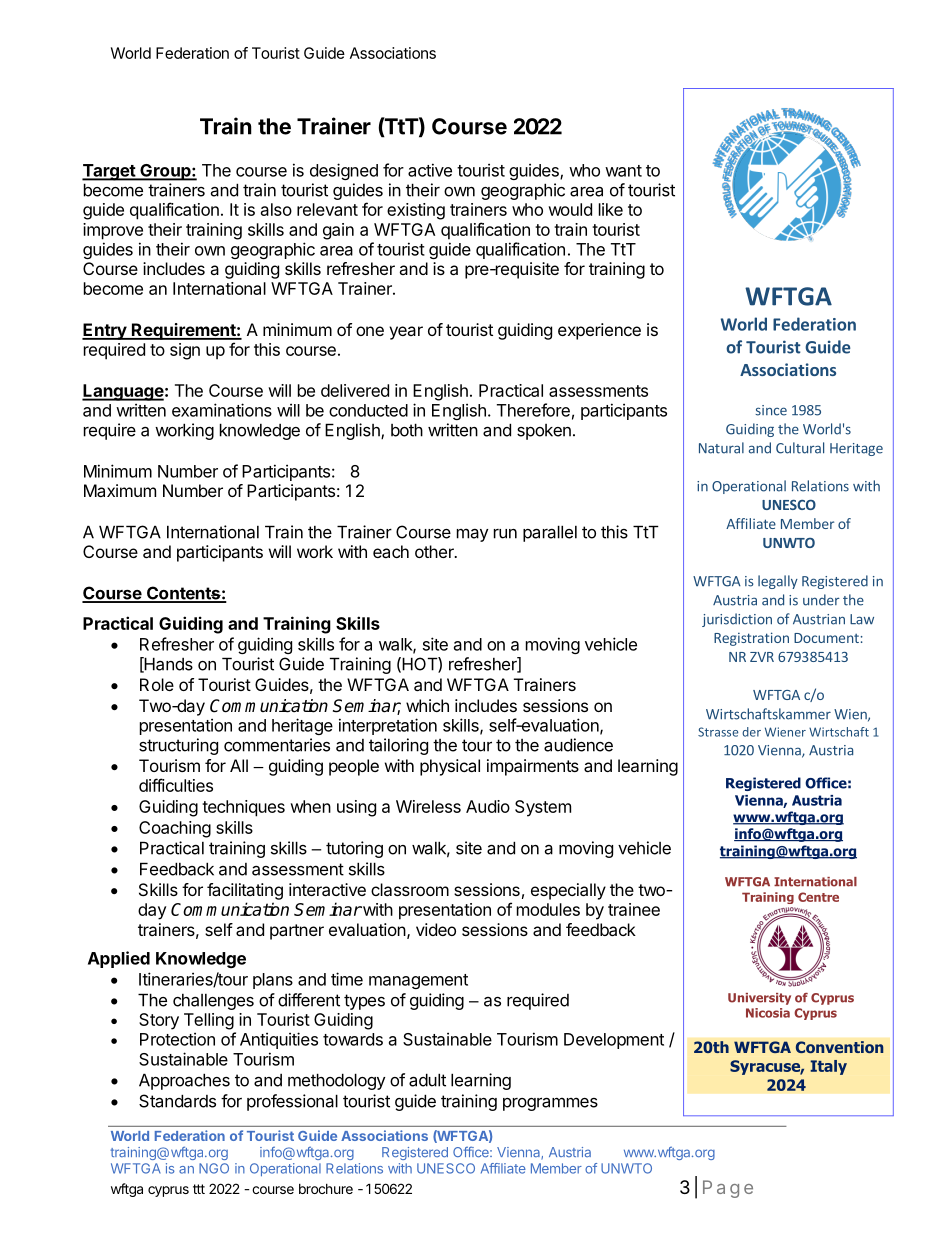 This screenshot has height=1233, width=952. I want to click on want, so click(623, 171).
